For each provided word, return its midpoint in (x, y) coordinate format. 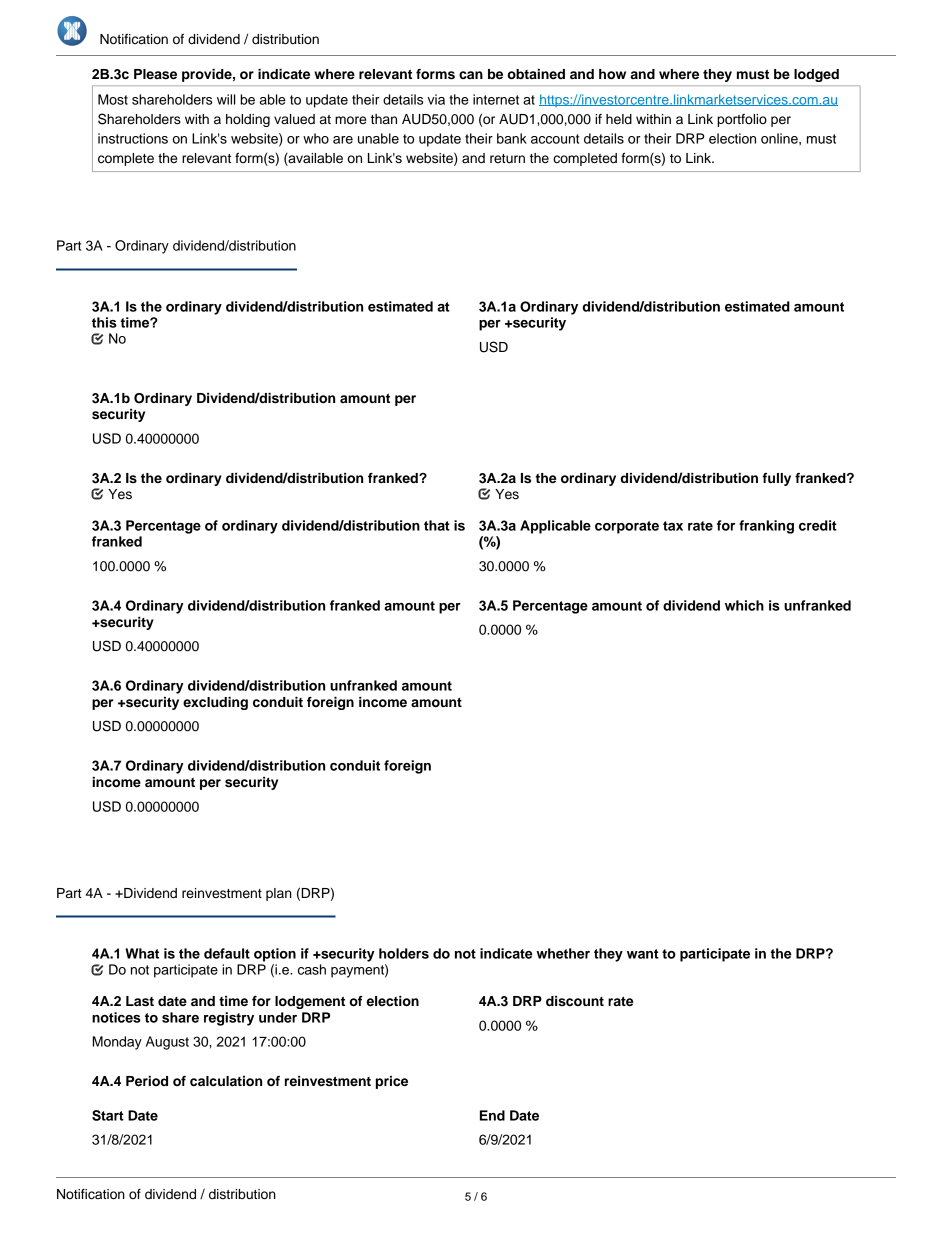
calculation (226, 1081)
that (437, 525)
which (744, 605)
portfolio (742, 120)
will (226, 99)
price (392, 1082)
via (436, 99)
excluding (215, 703)
